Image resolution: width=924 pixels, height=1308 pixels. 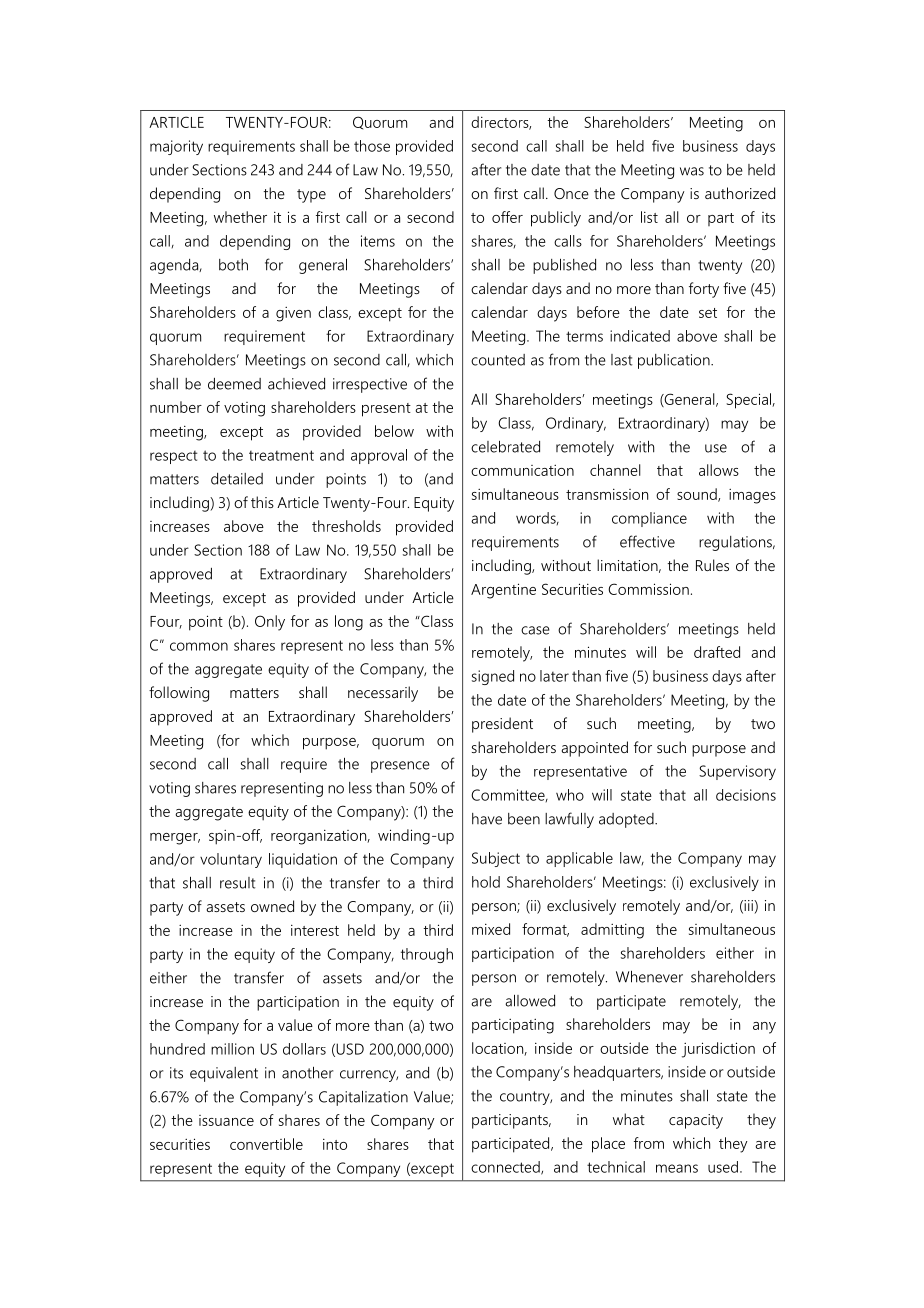 What do you see at coordinates (240, 217) in the document?
I see `whether` at bounding box center [240, 217].
